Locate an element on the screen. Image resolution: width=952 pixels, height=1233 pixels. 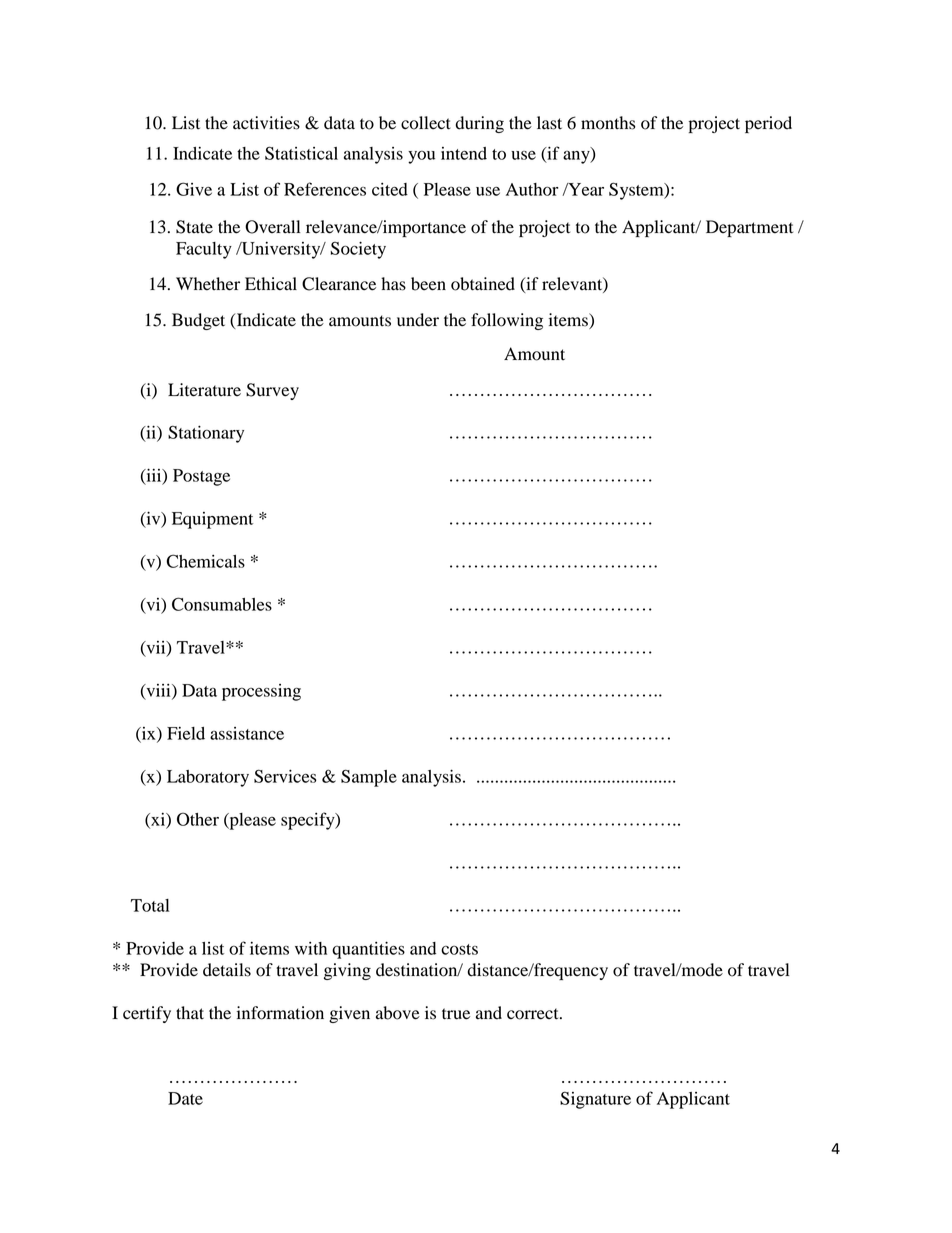
period is located at coordinates (768, 124).
